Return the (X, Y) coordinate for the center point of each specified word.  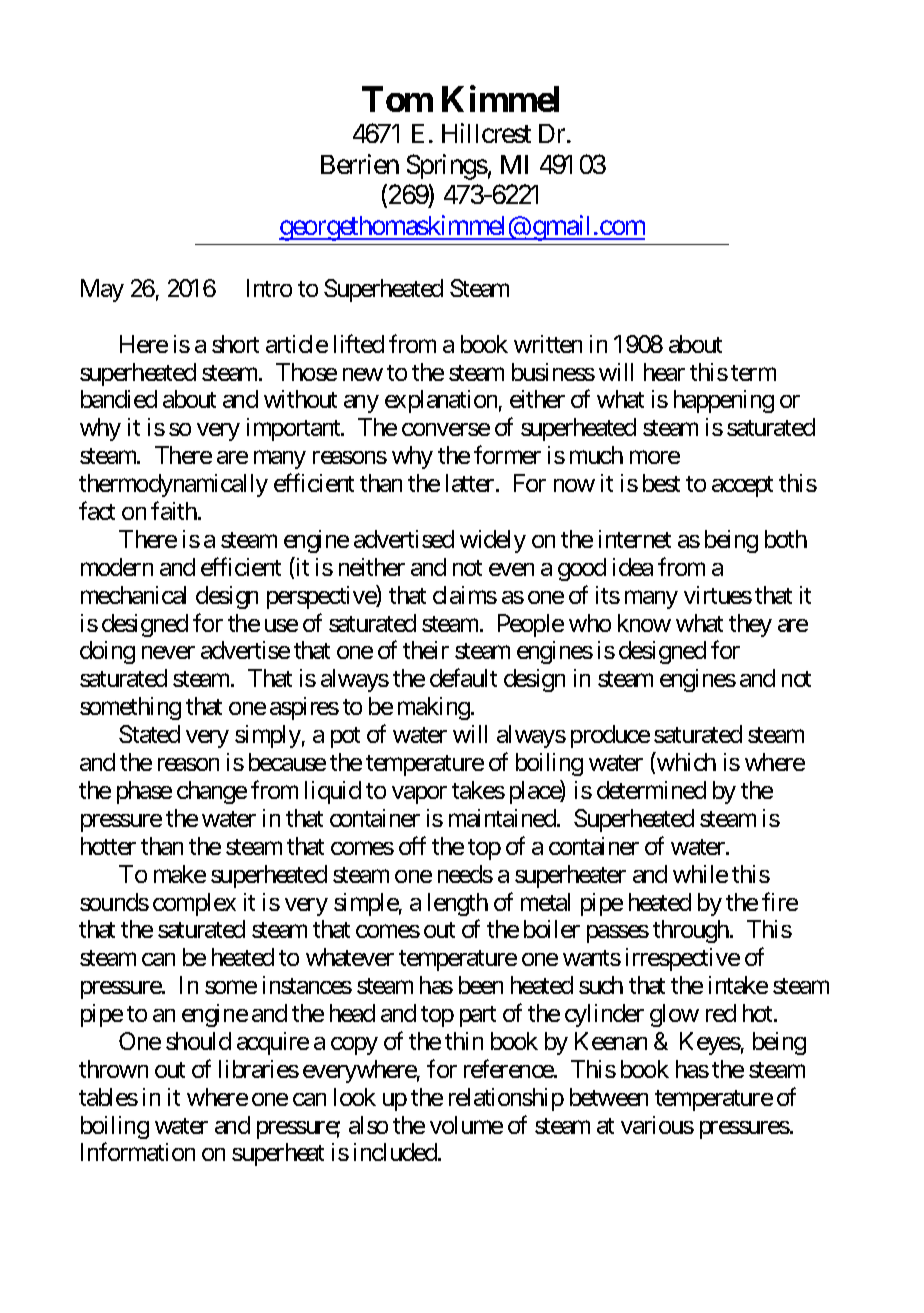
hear (664, 372)
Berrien (360, 164)
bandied (119, 399)
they (750, 625)
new (363, 374)
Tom (397, 99)
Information (138, 1152)
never (168, 652)
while (700, 874)
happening (724, 401)
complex (194, 904)
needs (465, 874)
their (426, 650)
